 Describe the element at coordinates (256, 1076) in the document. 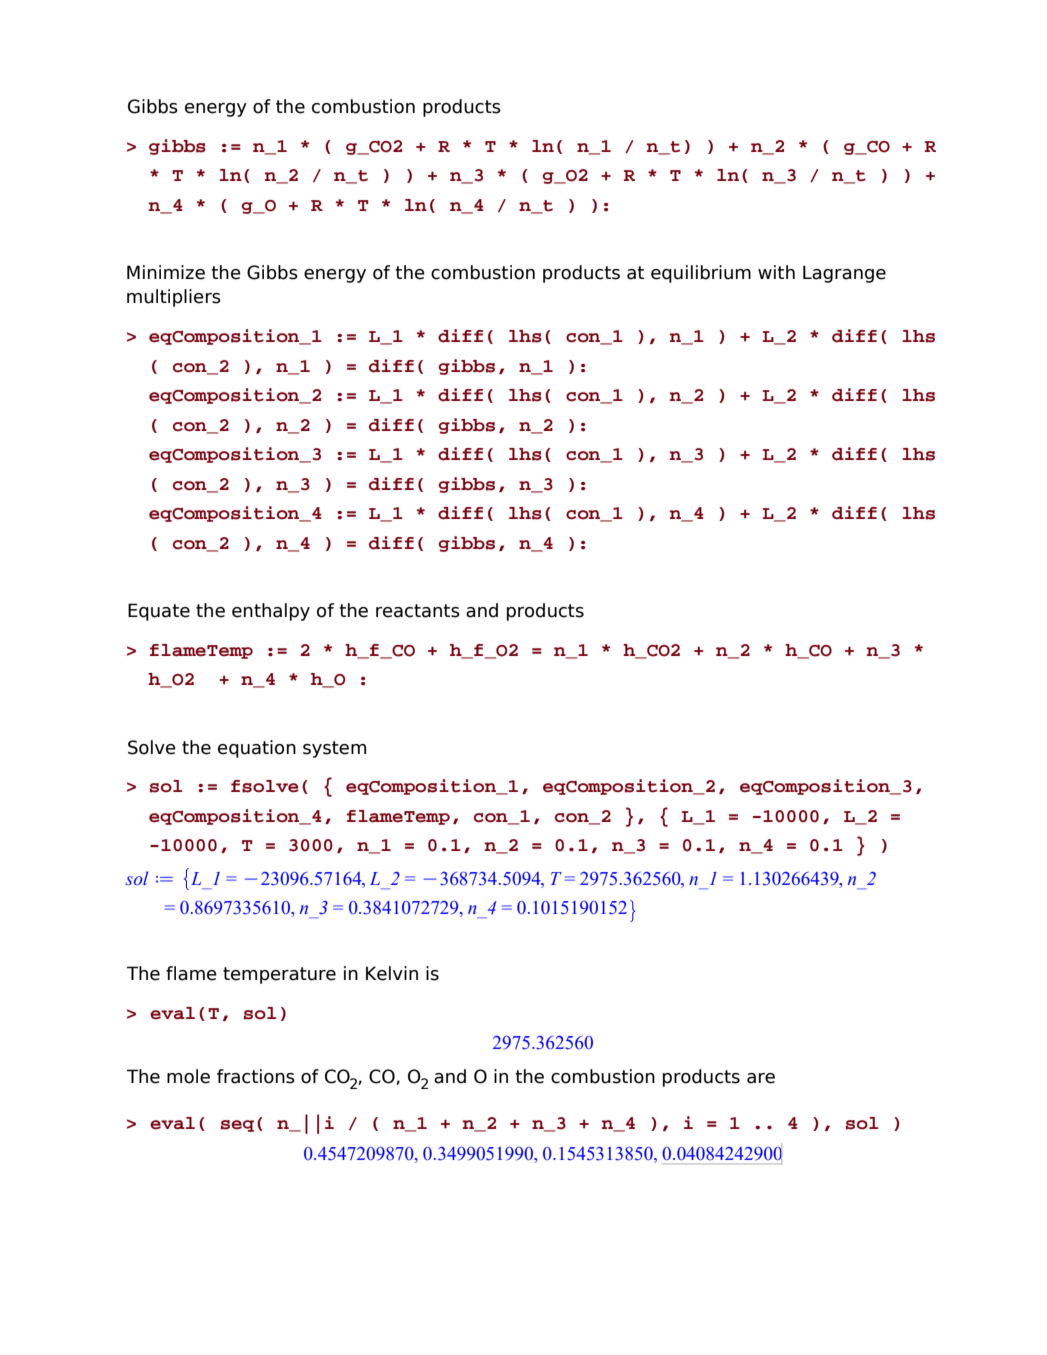

I see `fractions` at that location.
